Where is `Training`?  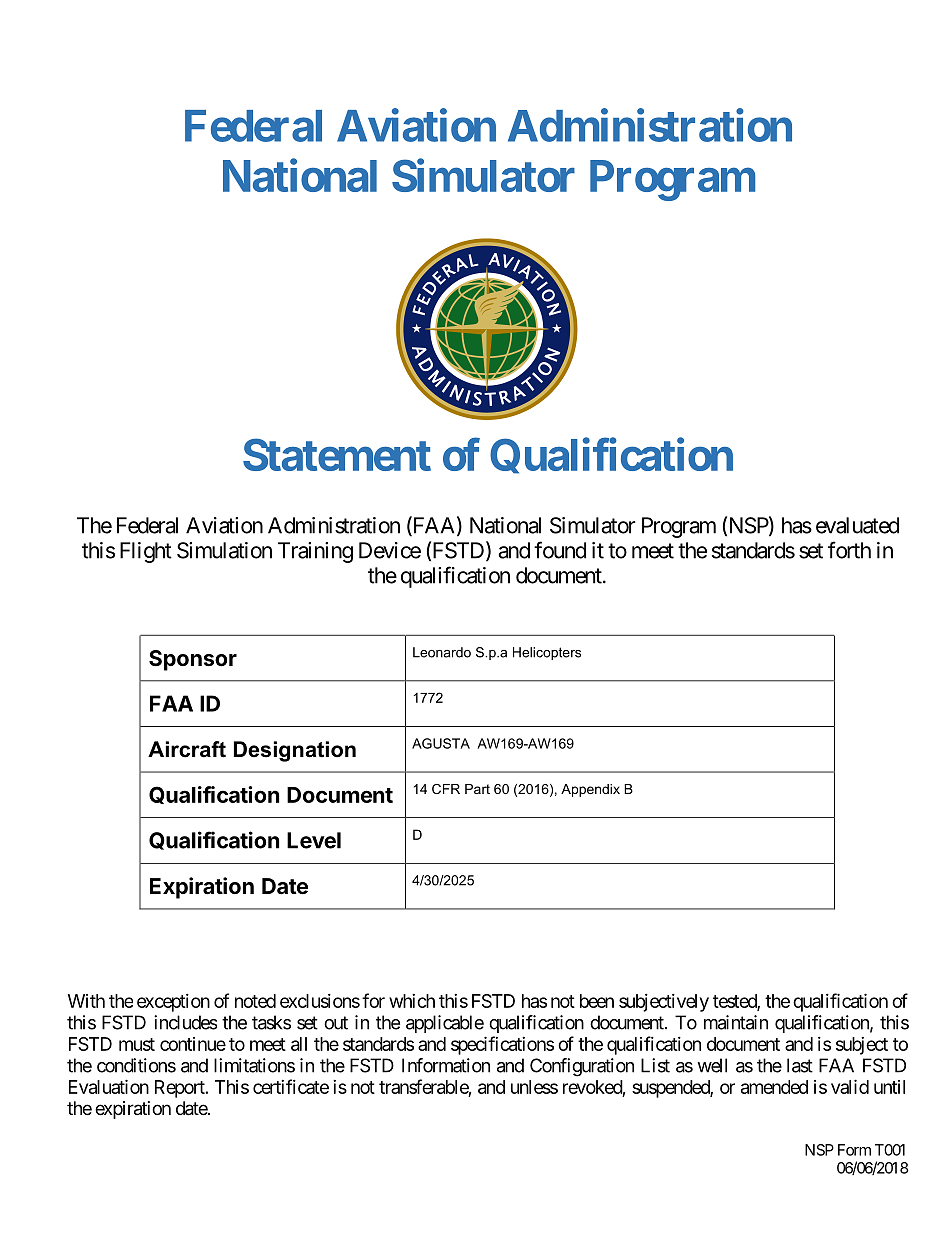 Training is located at coordinates (315, 552).
